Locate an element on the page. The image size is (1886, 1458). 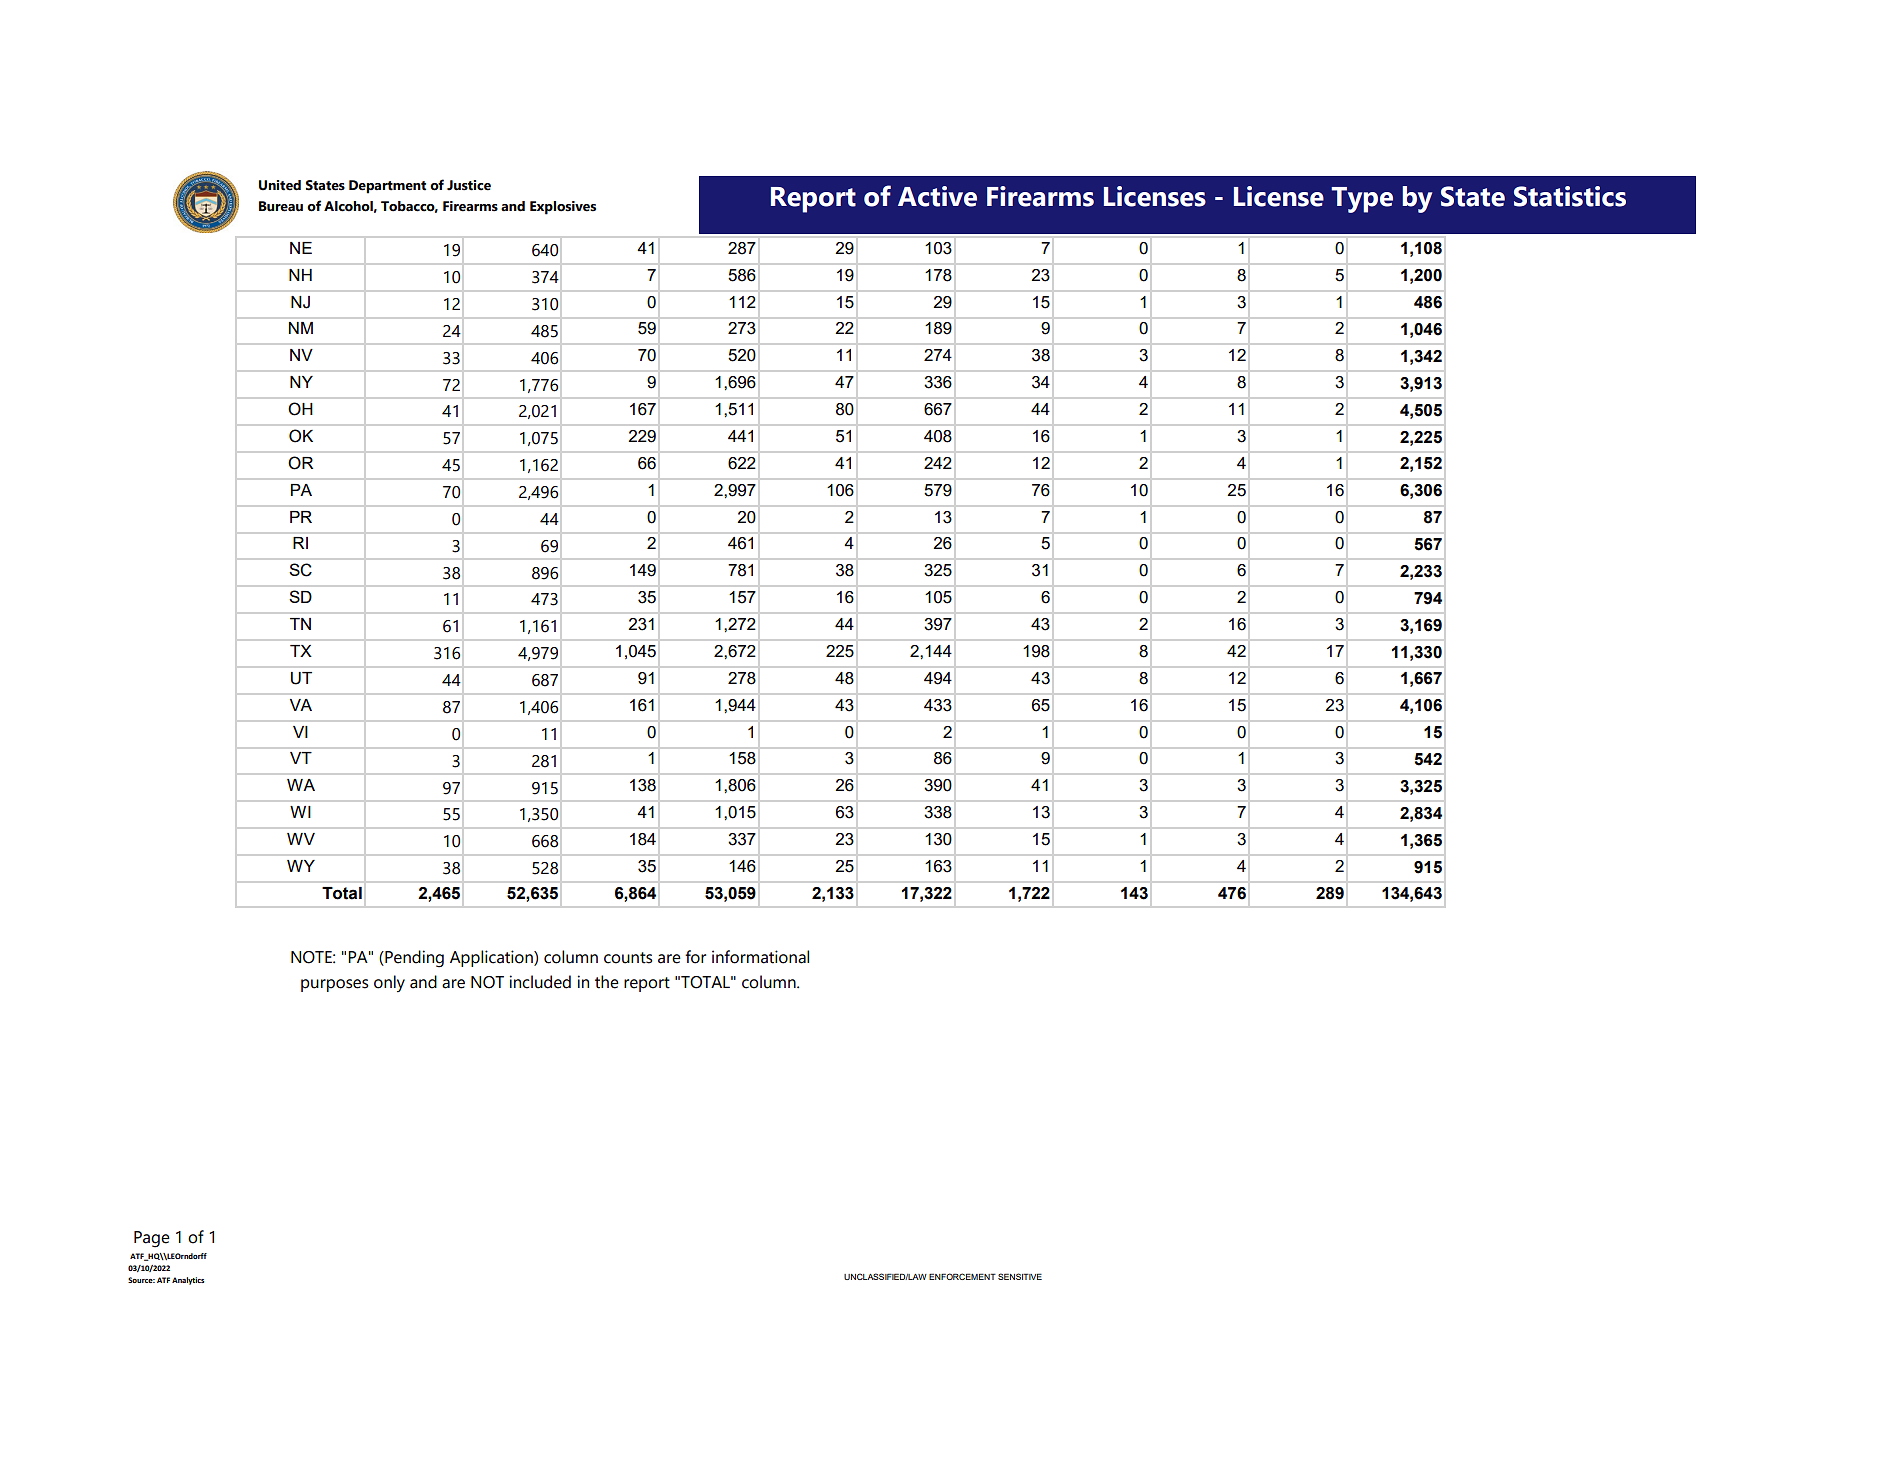
Explosives is located at coordinates (563, 208).
